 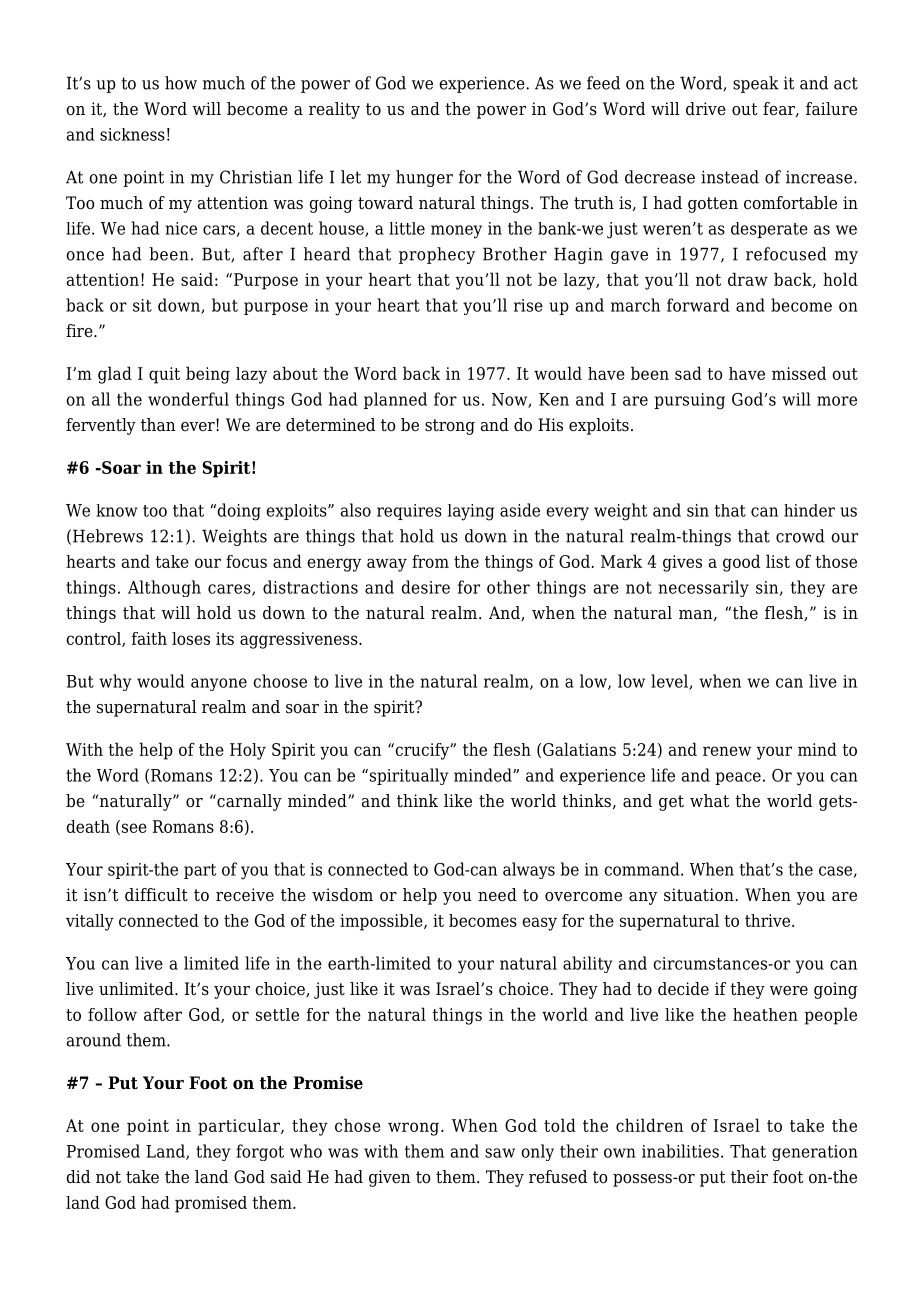 What do you see at coordinates (471, 512) in the image?
I see `laying` at bounding box center [471, 512].
